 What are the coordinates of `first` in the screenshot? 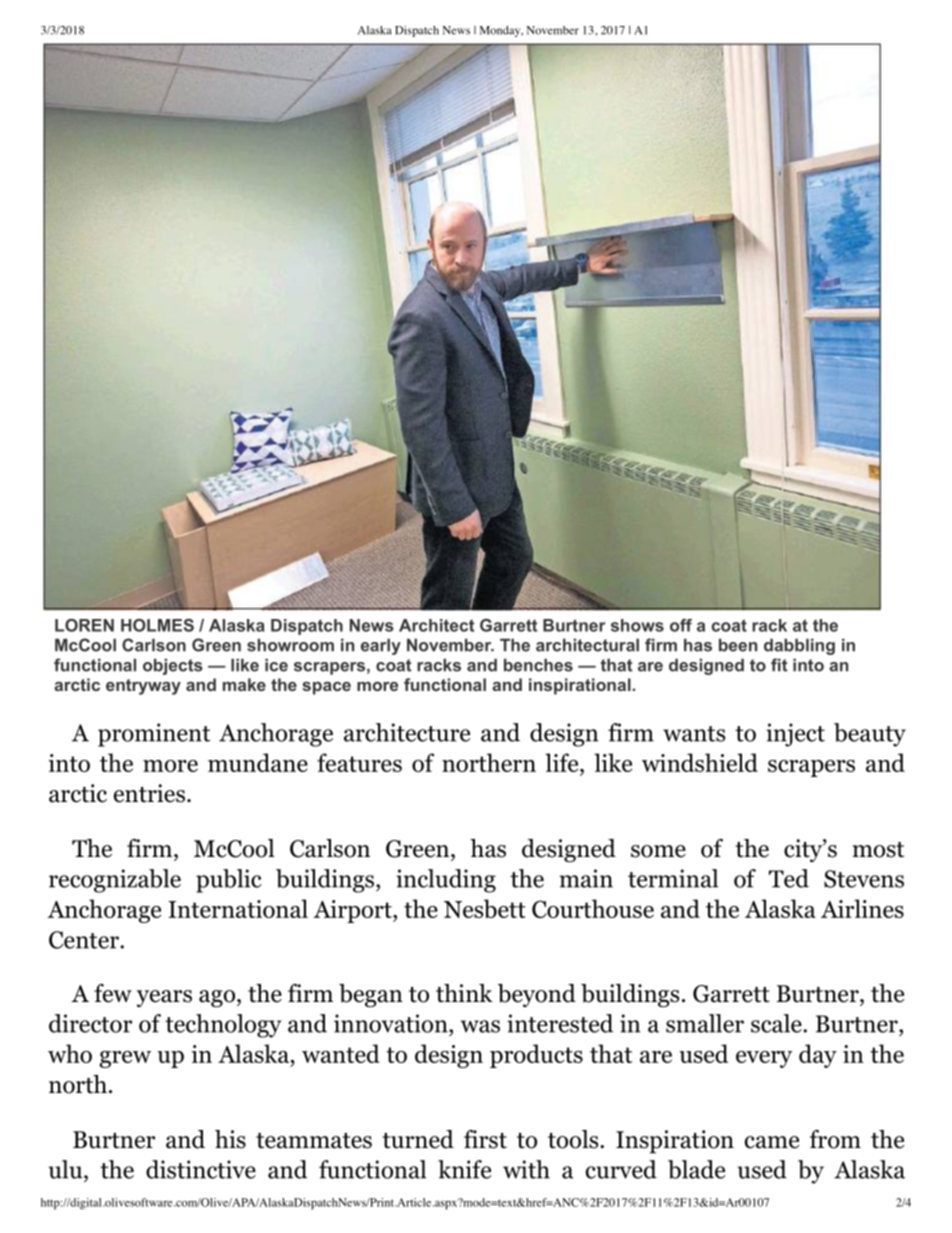 It's located at (485, 1139).
